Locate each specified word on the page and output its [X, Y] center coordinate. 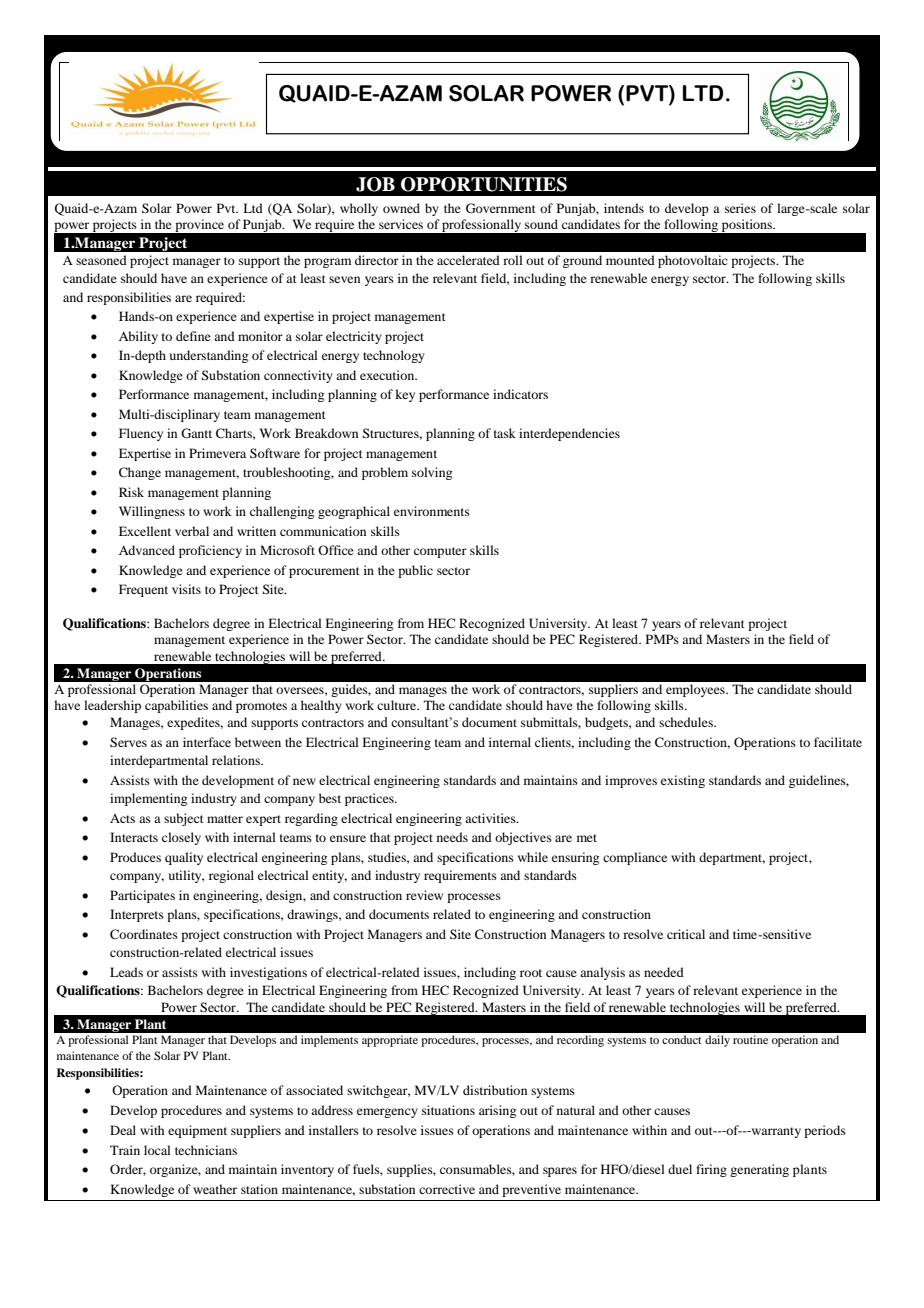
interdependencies [569, 434]
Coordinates [144, 934]
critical [686, 934]
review [424, 895]
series [740, 208]
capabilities [176, 706]
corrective [447, 1189]
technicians [206, 1150]
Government [501, 208]
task [505, 433]
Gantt [196, 433]
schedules [687, 722]
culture [398, 705]
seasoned [101, 260]
